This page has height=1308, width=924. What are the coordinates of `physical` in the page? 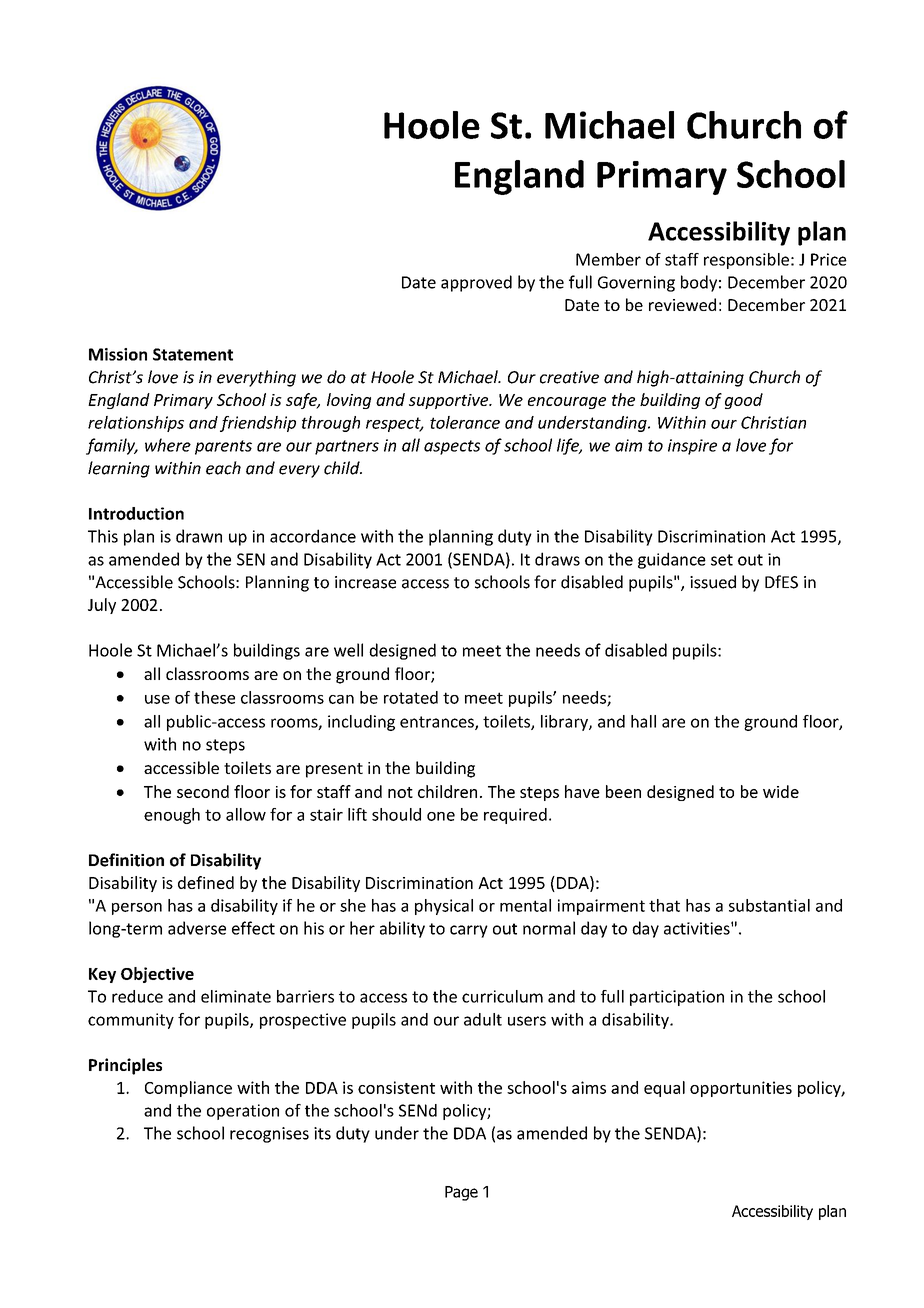 It's located at (444, 907).
